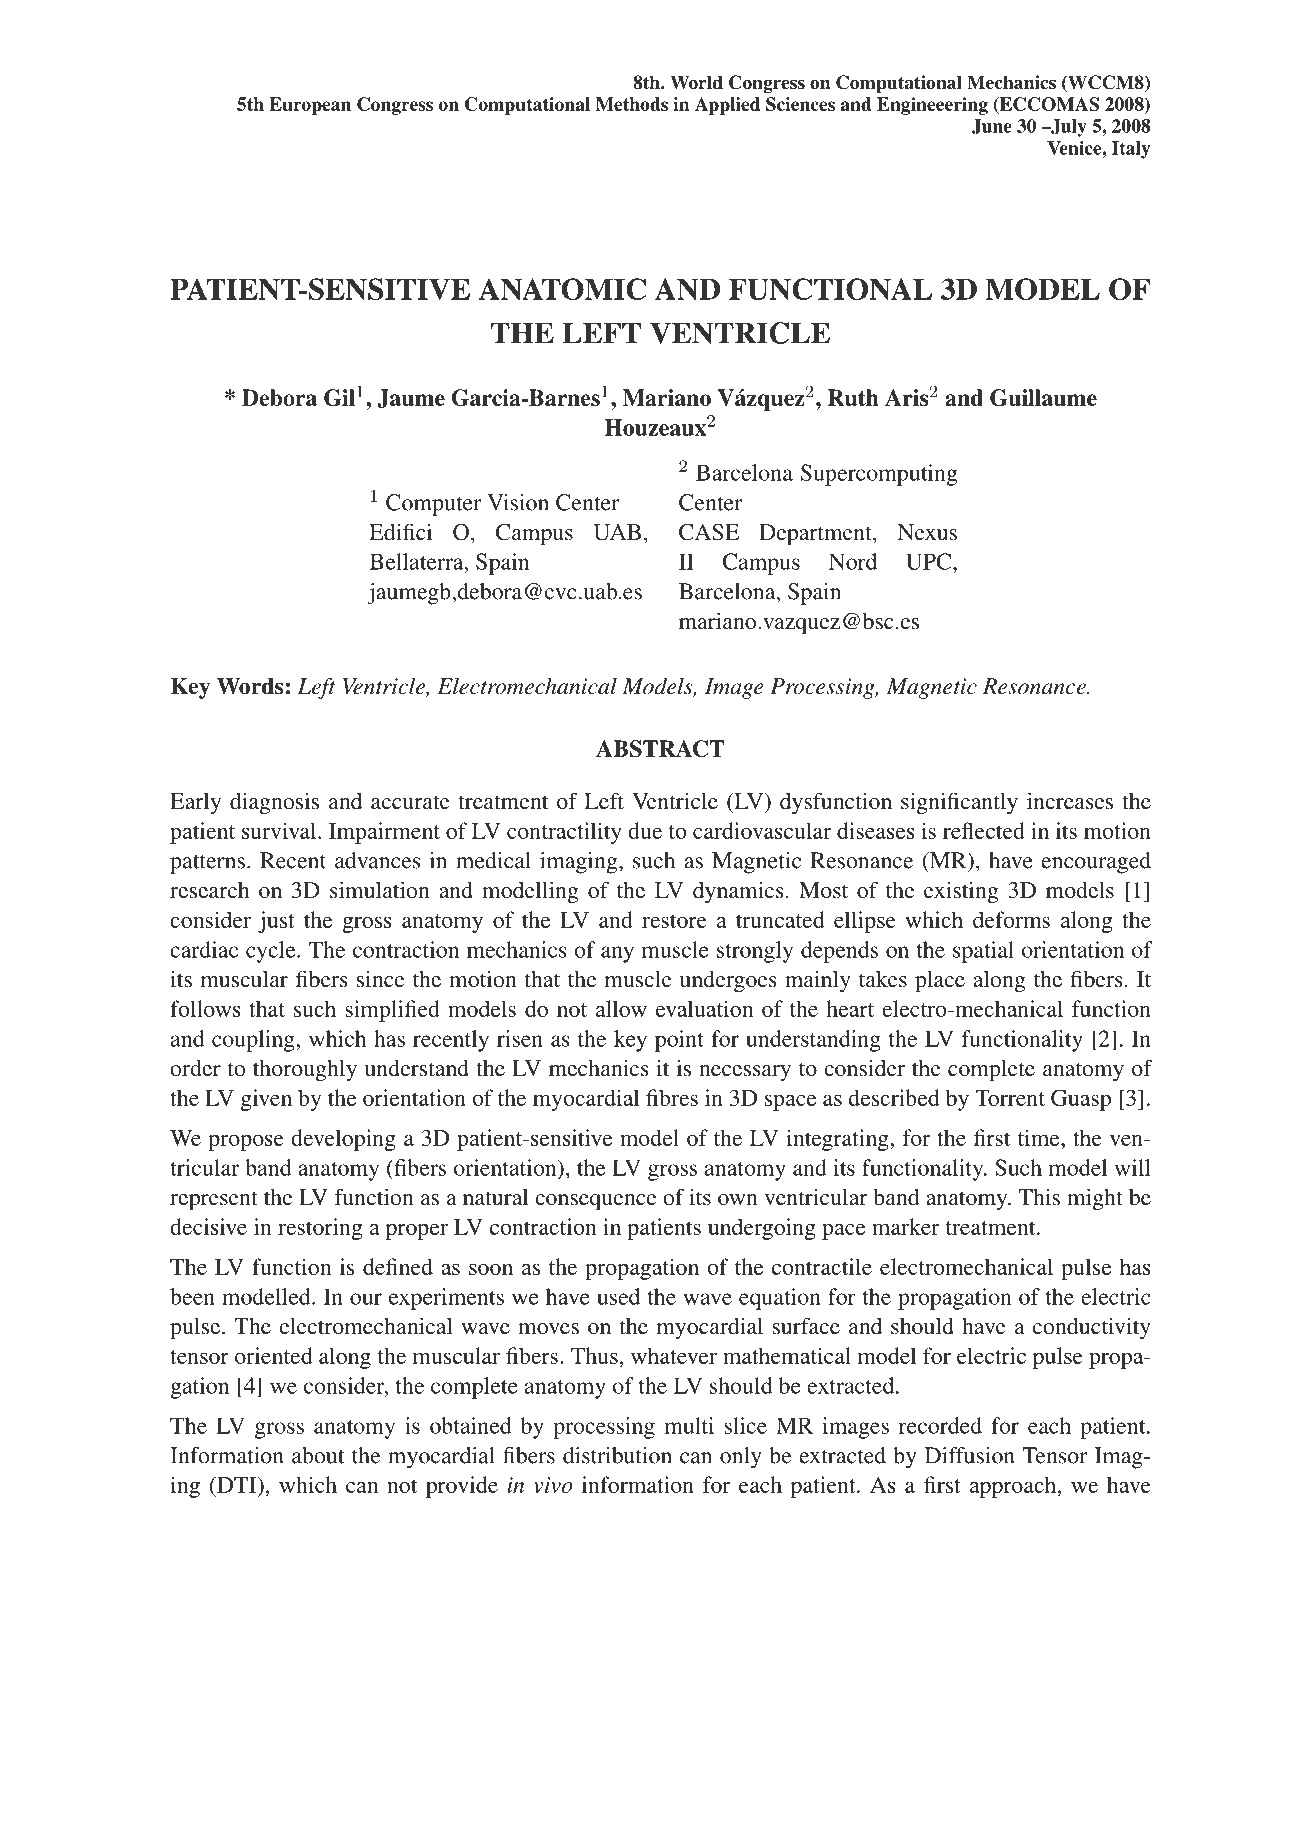 The height and width of the image is (1844, 1303). I want to click on Methods, so click(632, 104).
